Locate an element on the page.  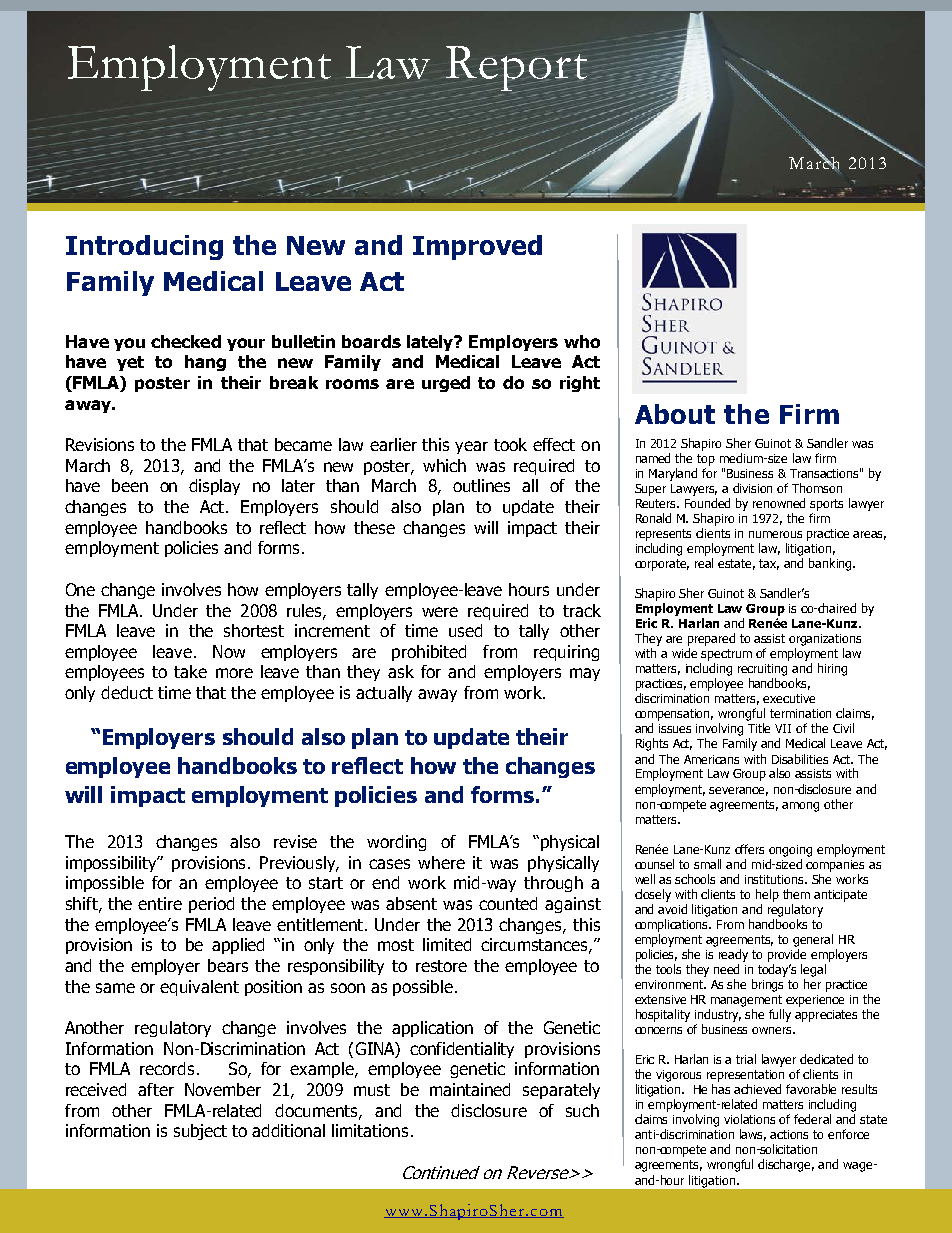
where is located at coordinates (441, 862).
